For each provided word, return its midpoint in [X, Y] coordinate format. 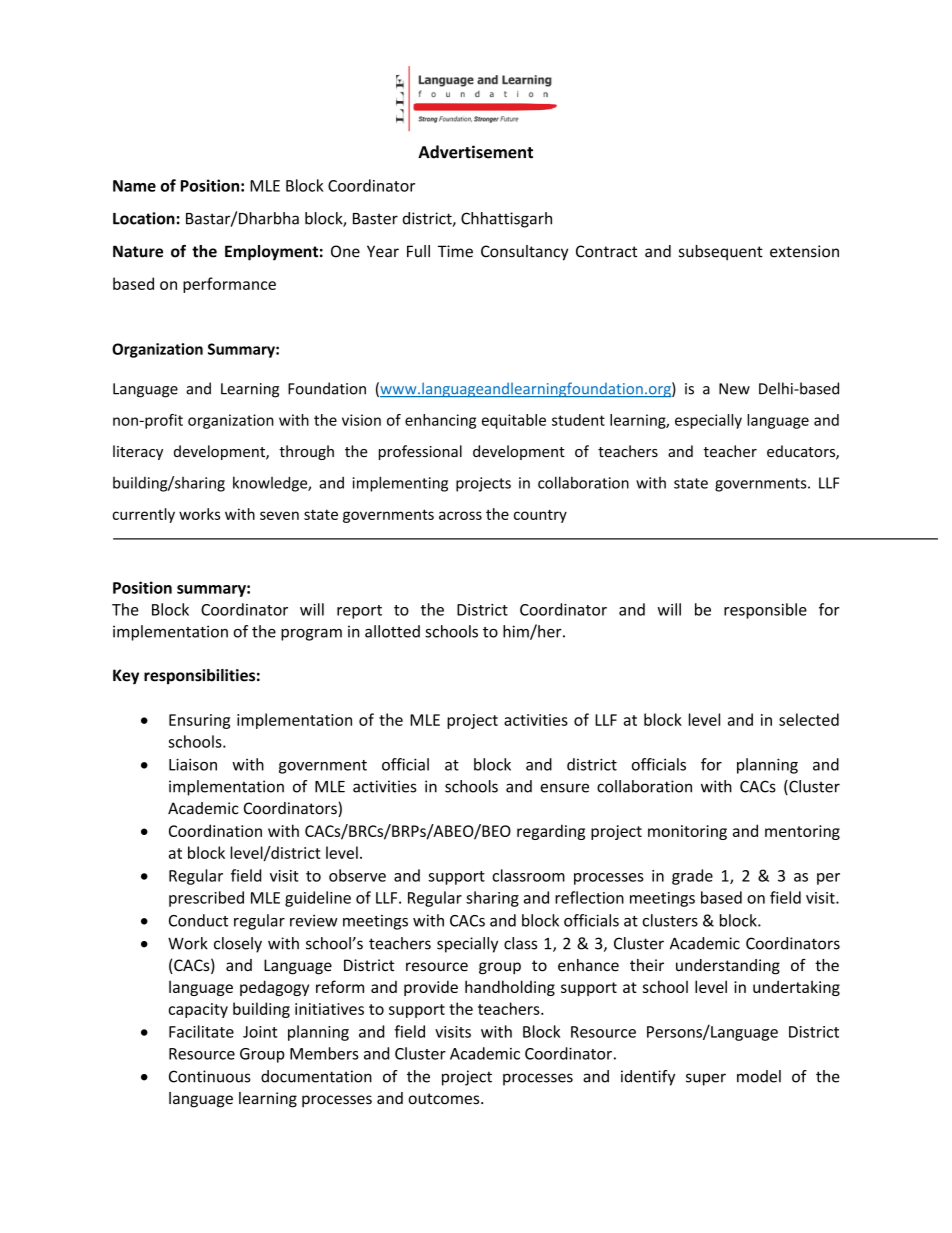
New [734, 389]
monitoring [687, 832]
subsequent [721, 253]
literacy [138, 452]
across [460, 515]
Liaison [193, 764]
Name [134, 186]
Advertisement [475, 152]
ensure [564, 788]
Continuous [210, 1076]
